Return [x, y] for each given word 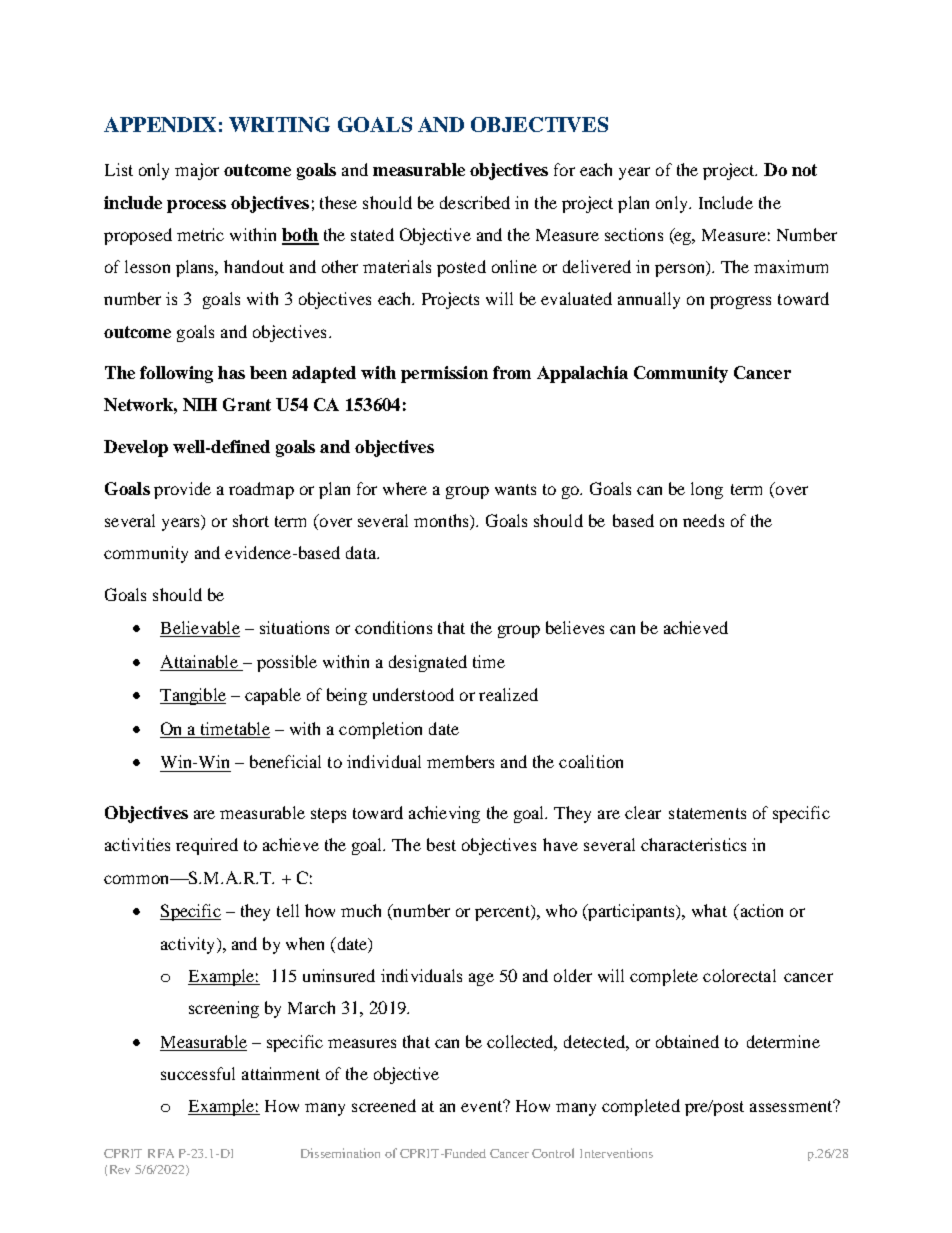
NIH [200, 404]
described [475, 202]
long [707, 490]
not [804, 170]
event [483, 1106]
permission [444, 374]
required [207, 846]
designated [428, 663]
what [709, 910]
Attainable [199, 661]
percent [503, 913]
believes [575, 627]
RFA [161, 1153]
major [197, 171]
